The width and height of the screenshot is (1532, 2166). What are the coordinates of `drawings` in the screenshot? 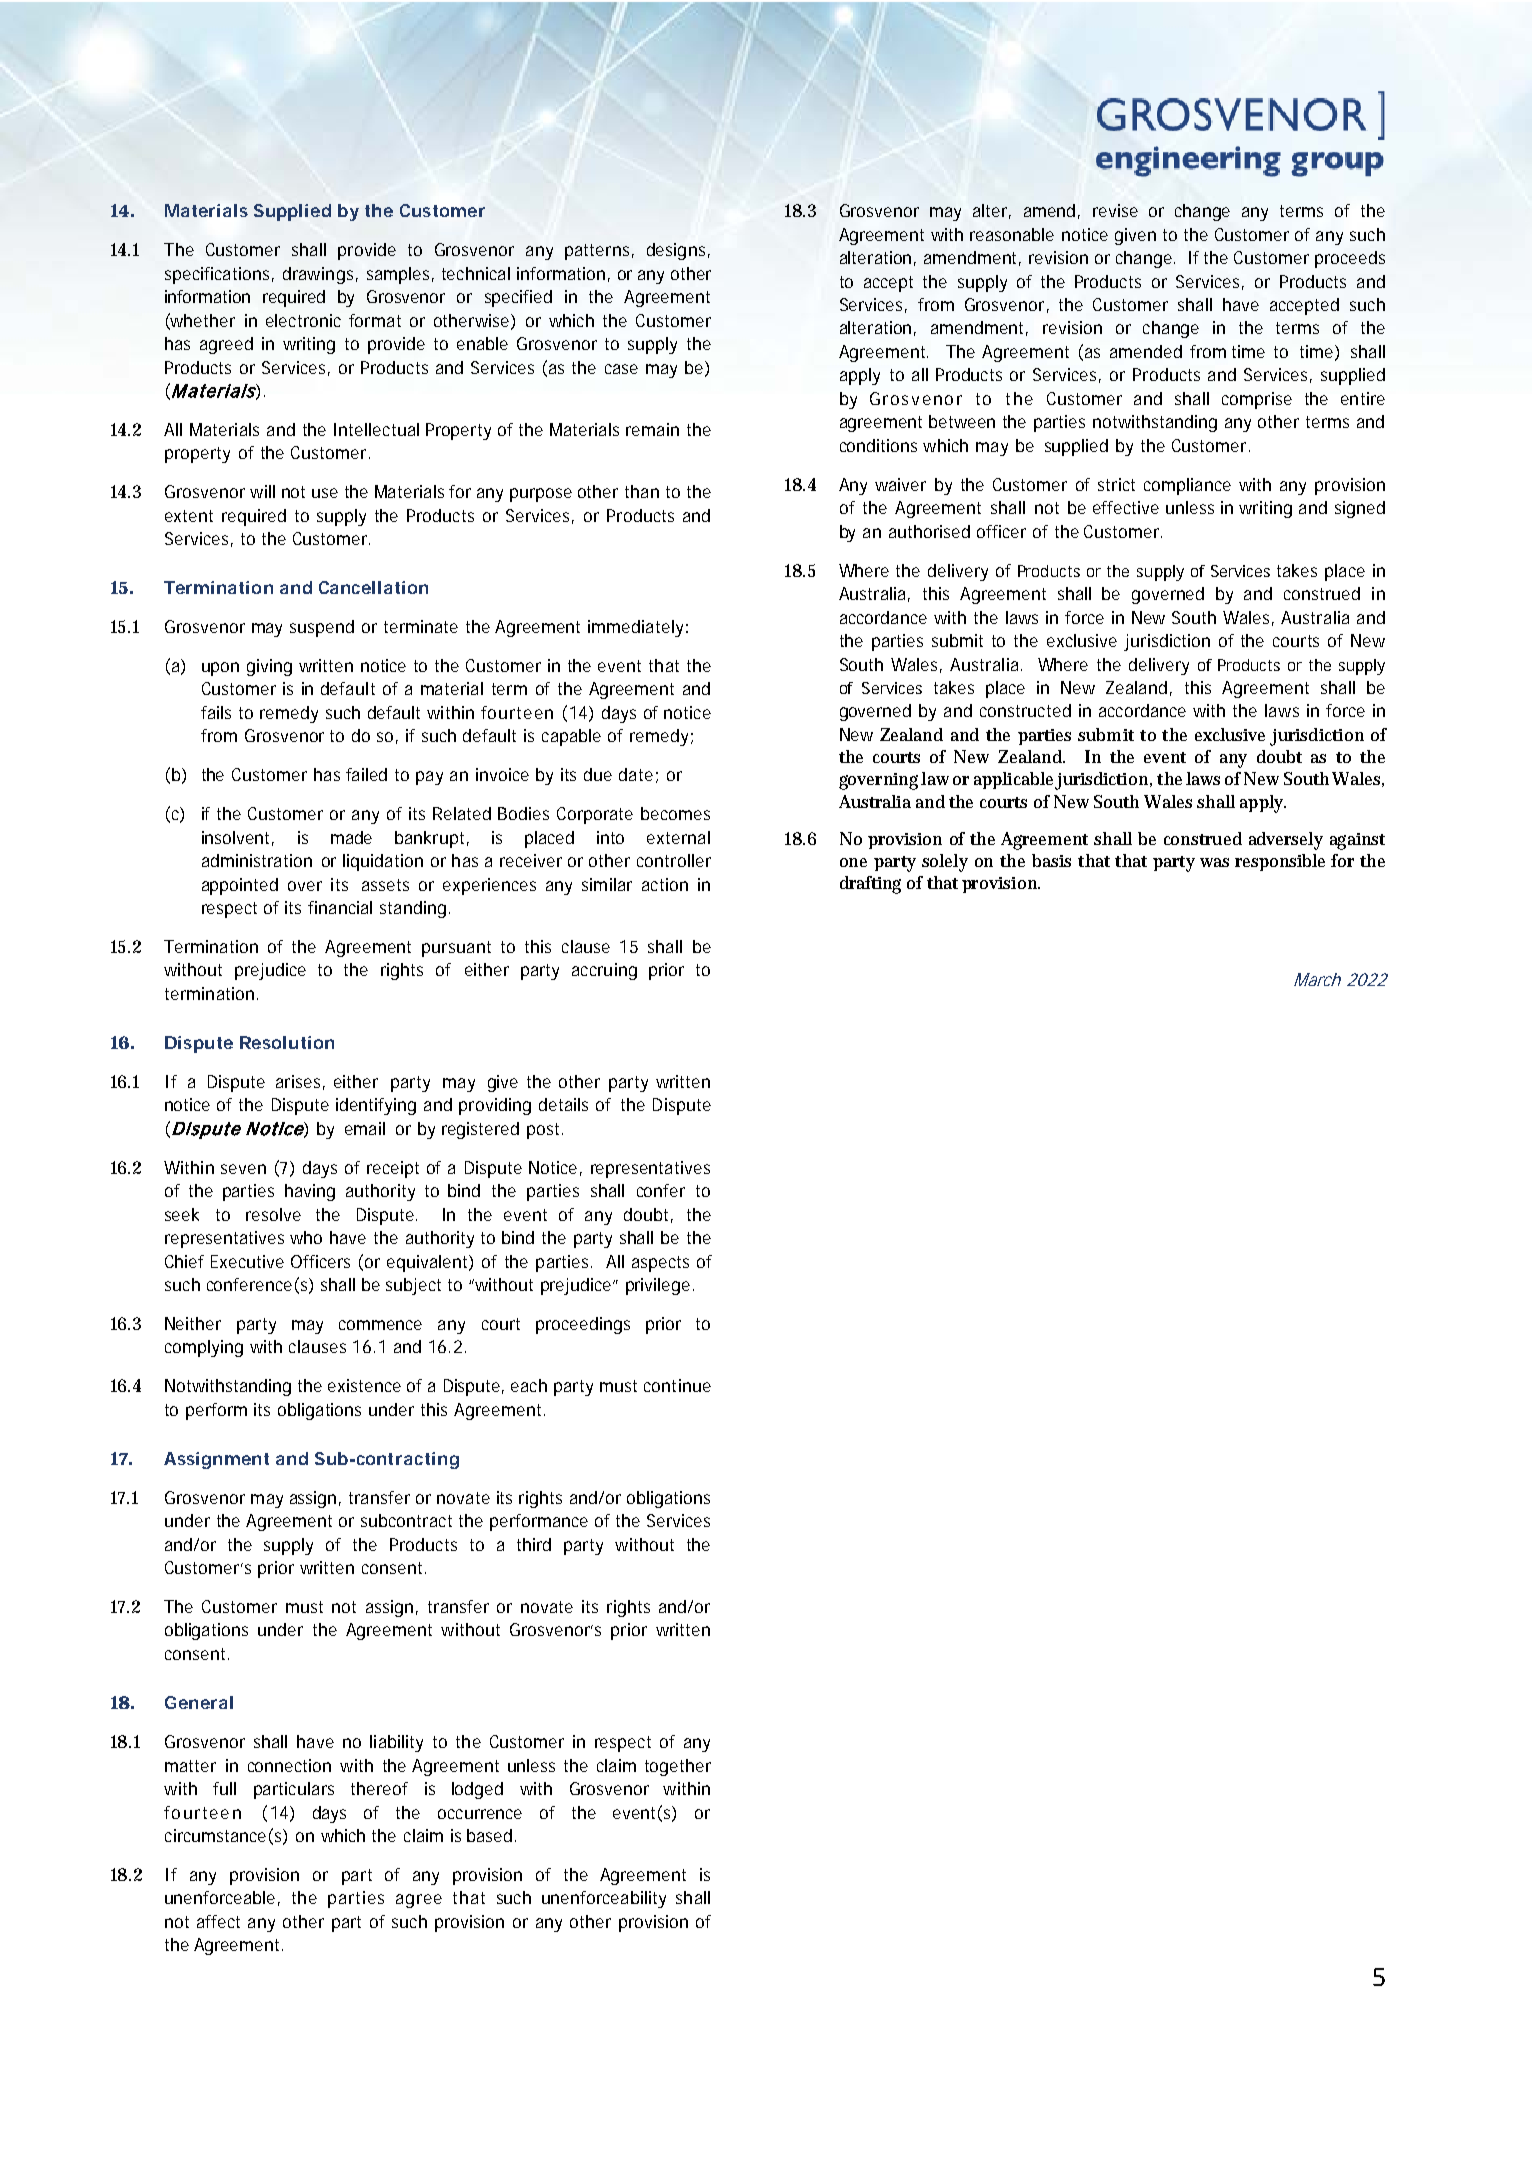 It's located at (320, 275).
